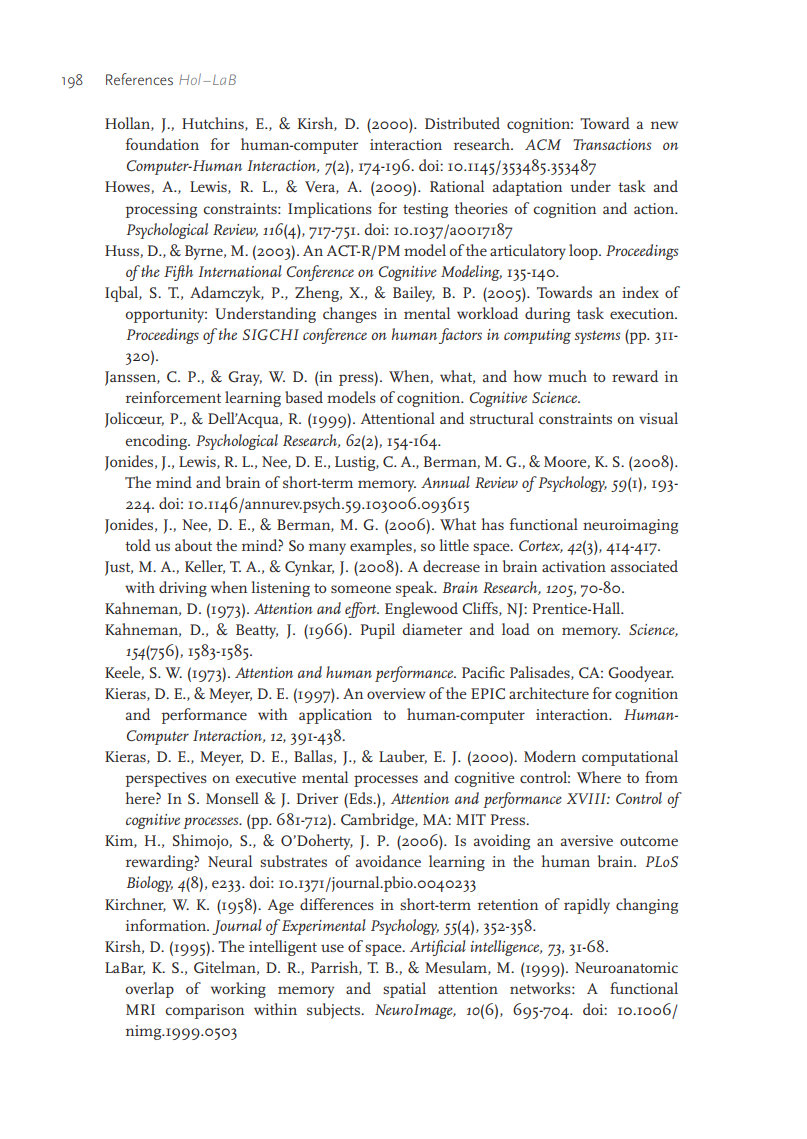 The height and width of the document is (1139, 807). What do you see at coordinates (574, 566) in the document?
I see `activation` at bounding box center [574, 566].
